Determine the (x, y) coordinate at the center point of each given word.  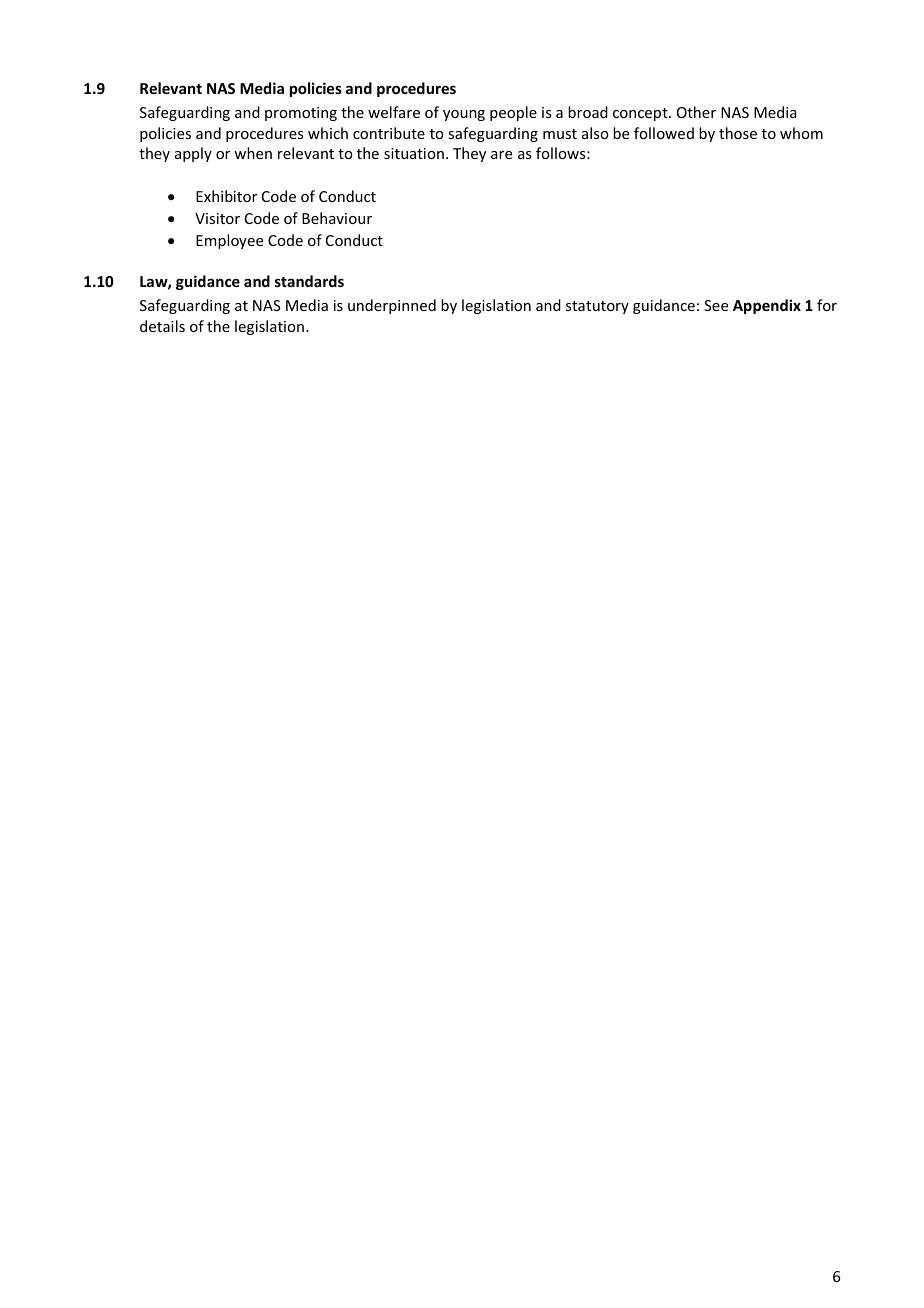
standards (309, 281)
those (738, 133)
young (464, 115)
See (716, 305)
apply (193, 154)
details (162, 326)
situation (414, 153)
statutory (597, 307)
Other (696, 112)
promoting (301, 114)
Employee (229, 241)
